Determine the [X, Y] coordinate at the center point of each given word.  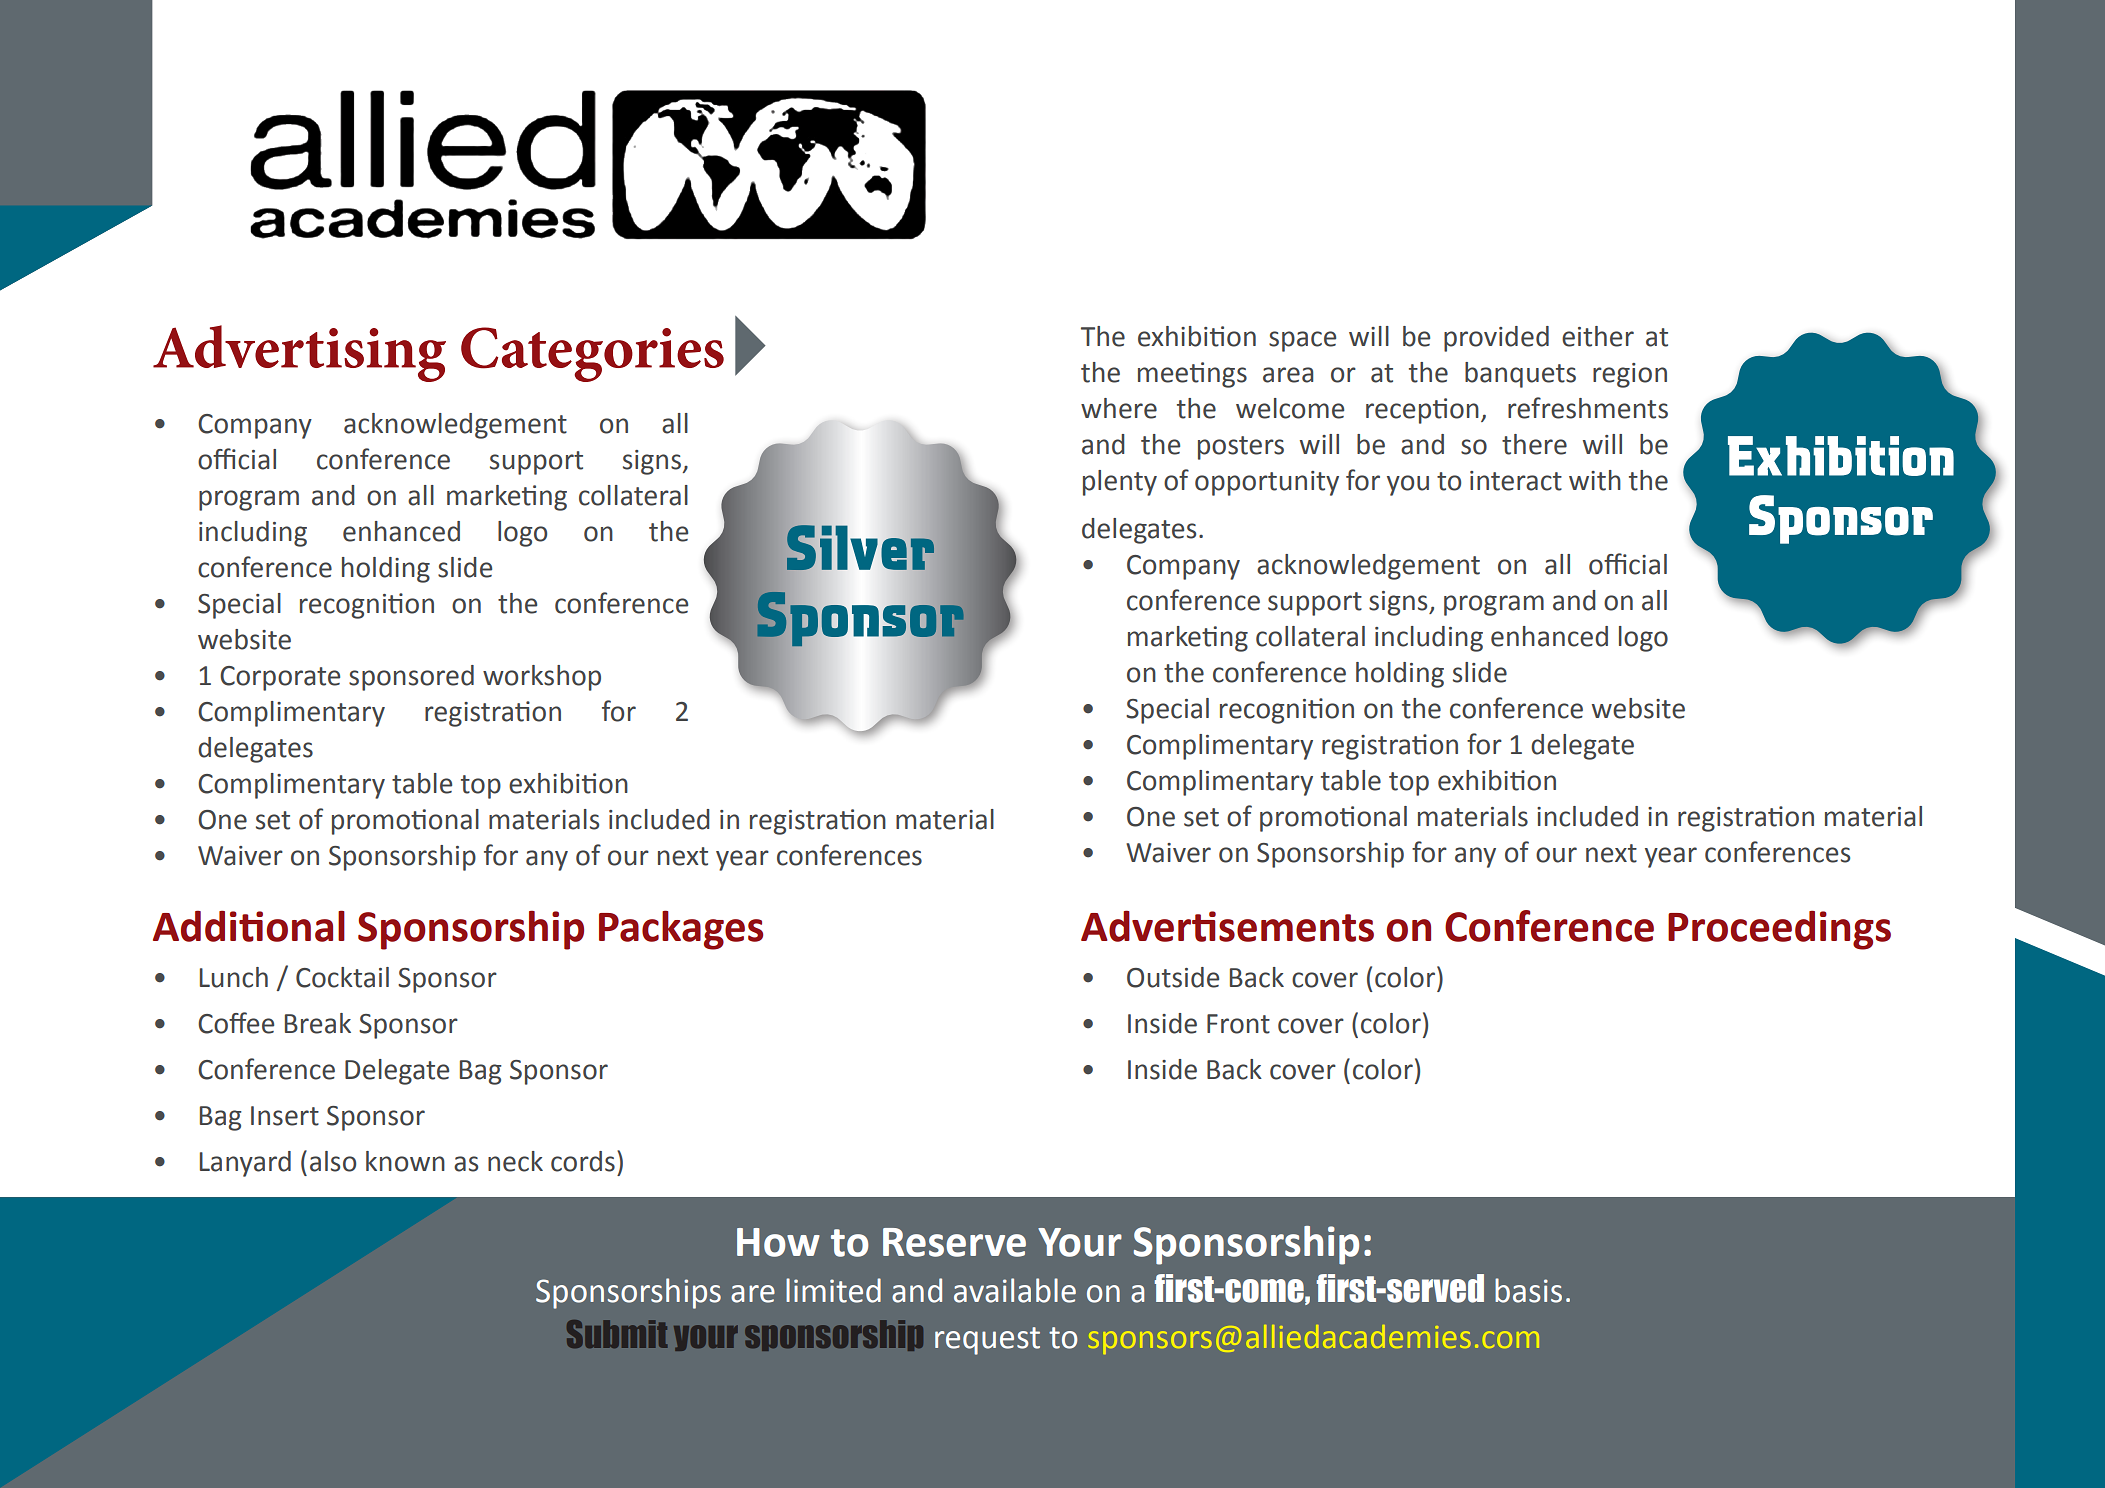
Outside [1173, 977]
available [1015, 1290]
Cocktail [342, 977]
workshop [542, 678]
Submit [617, 1334]
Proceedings [1779, 930]
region [1630, 375]
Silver [860, 547]
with [1595, 480]
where [1119, 408]
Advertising [299, 353]
